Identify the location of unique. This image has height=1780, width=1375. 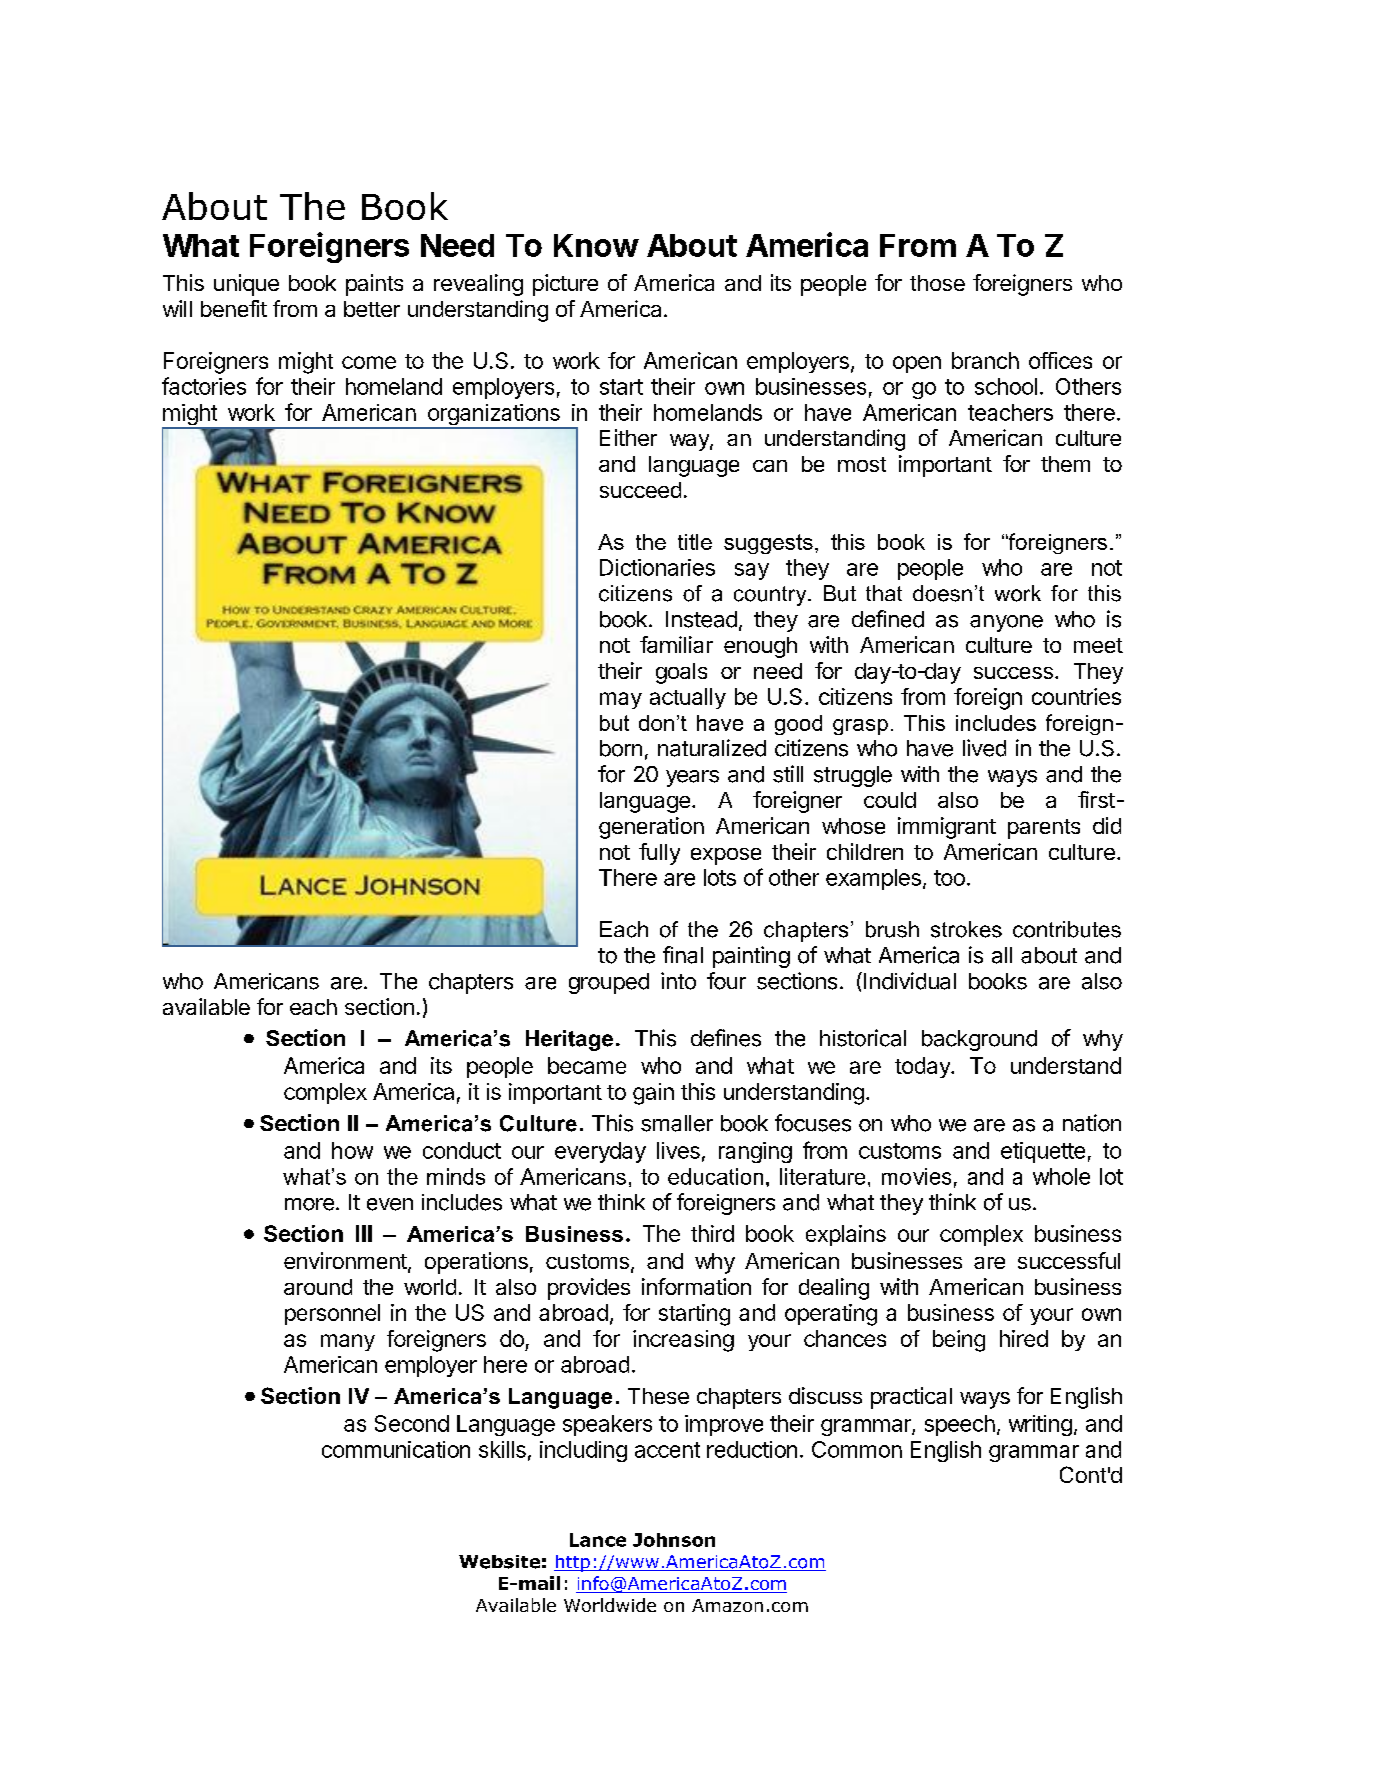
(246, 285).
